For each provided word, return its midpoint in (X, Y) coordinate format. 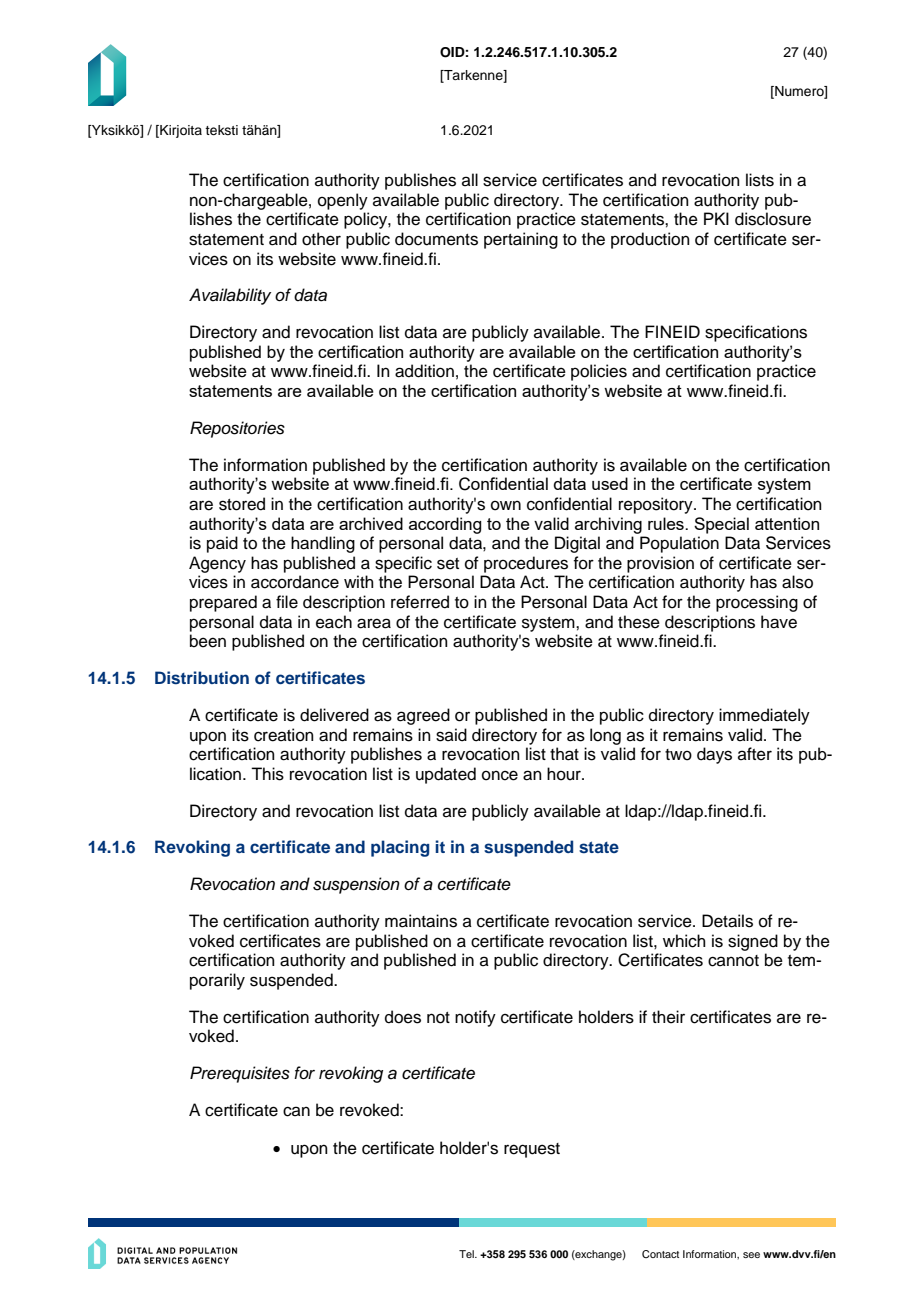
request (532, 1150)
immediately (764, 716)
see (751, 1255)
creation (284, 735)
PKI (716, 218)
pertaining (521, 240)
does (403, 1017)
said (451, 735)
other (321, 239)
